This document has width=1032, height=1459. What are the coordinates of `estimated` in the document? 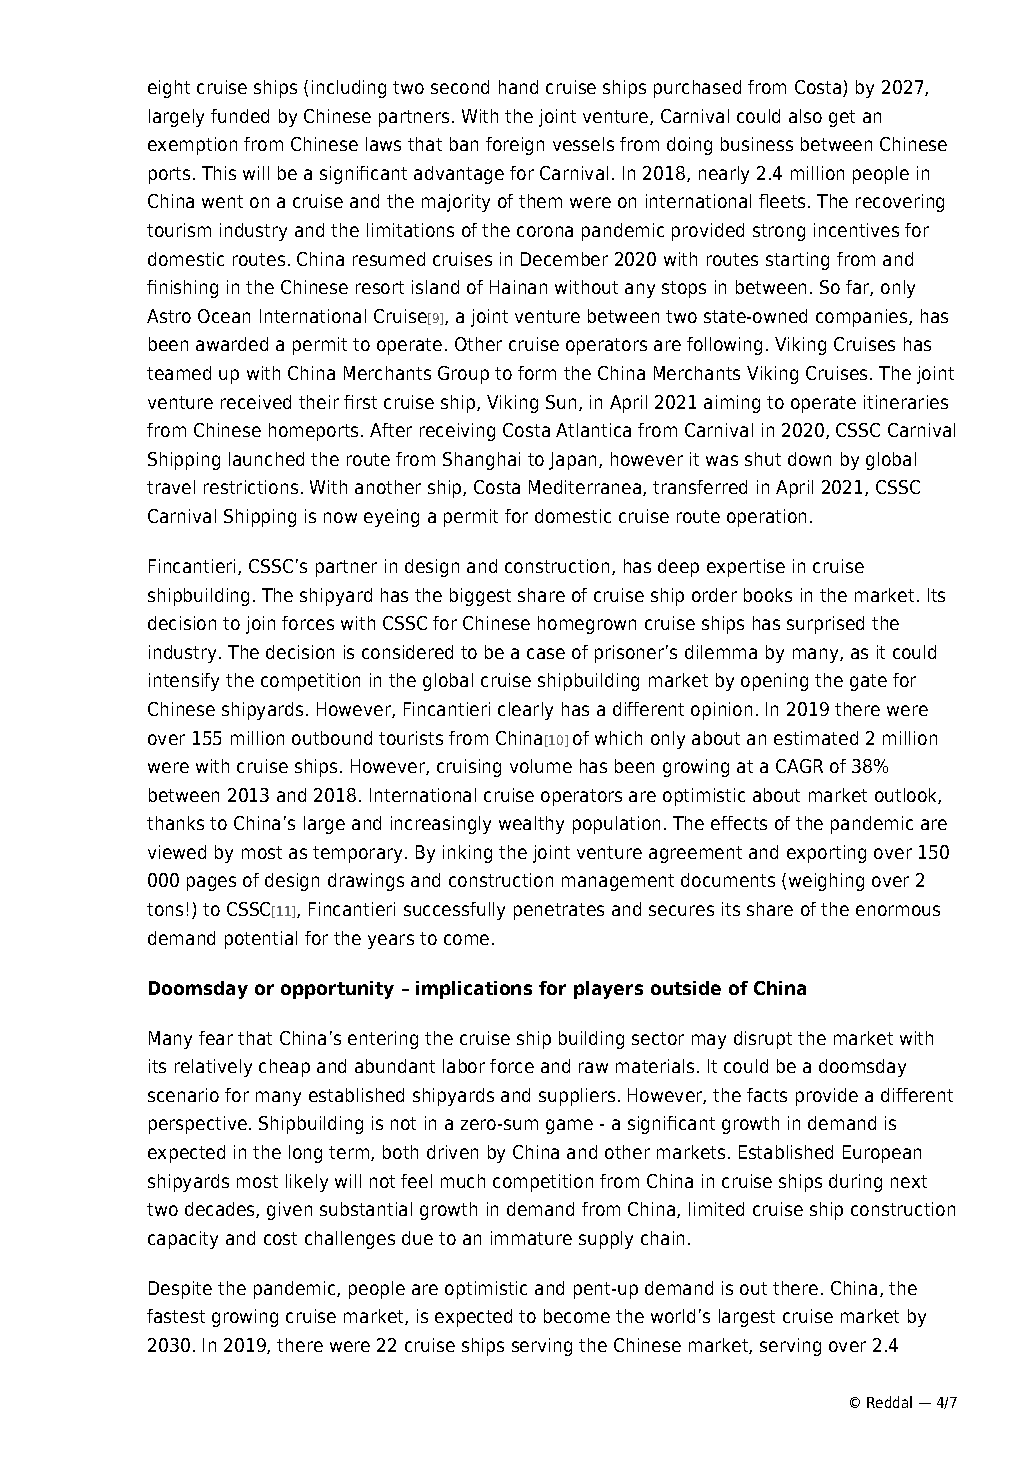 It's located at (816, 738).
